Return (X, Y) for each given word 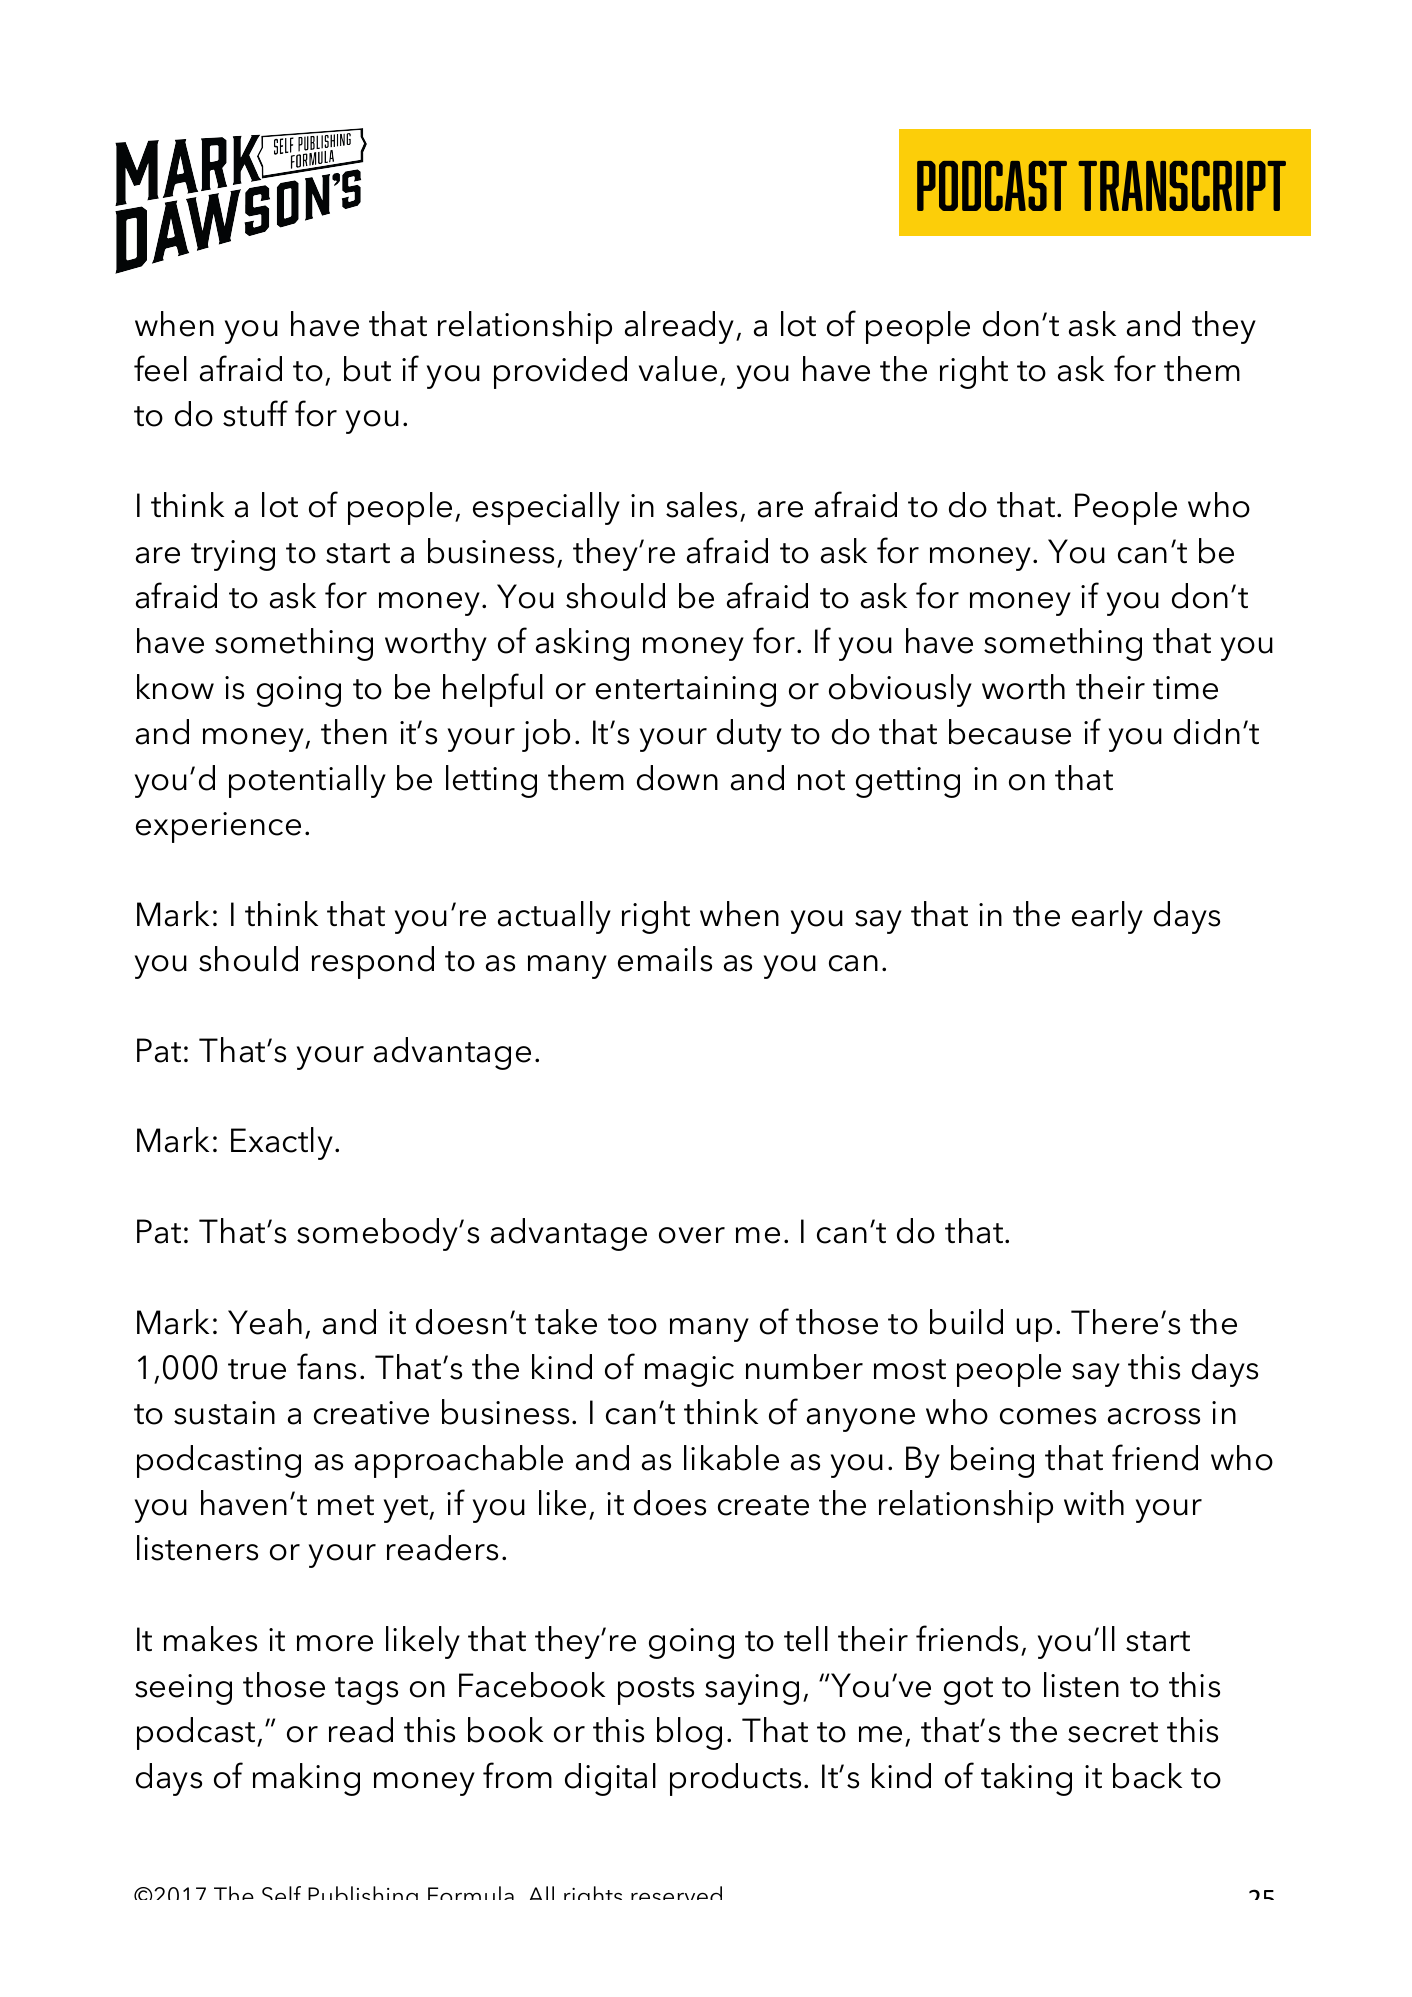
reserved (676, 1893)
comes (1048, 1416)
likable (731, 1458)
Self (281, 1893)
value (678, 369)
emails (665, 959)
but (367, 369)
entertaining (686, 691)
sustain (224, 1413)
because (1010, 732)
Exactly (282, 1143)
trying (233, 555)
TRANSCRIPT (1182, 186)
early (1107, 917)
